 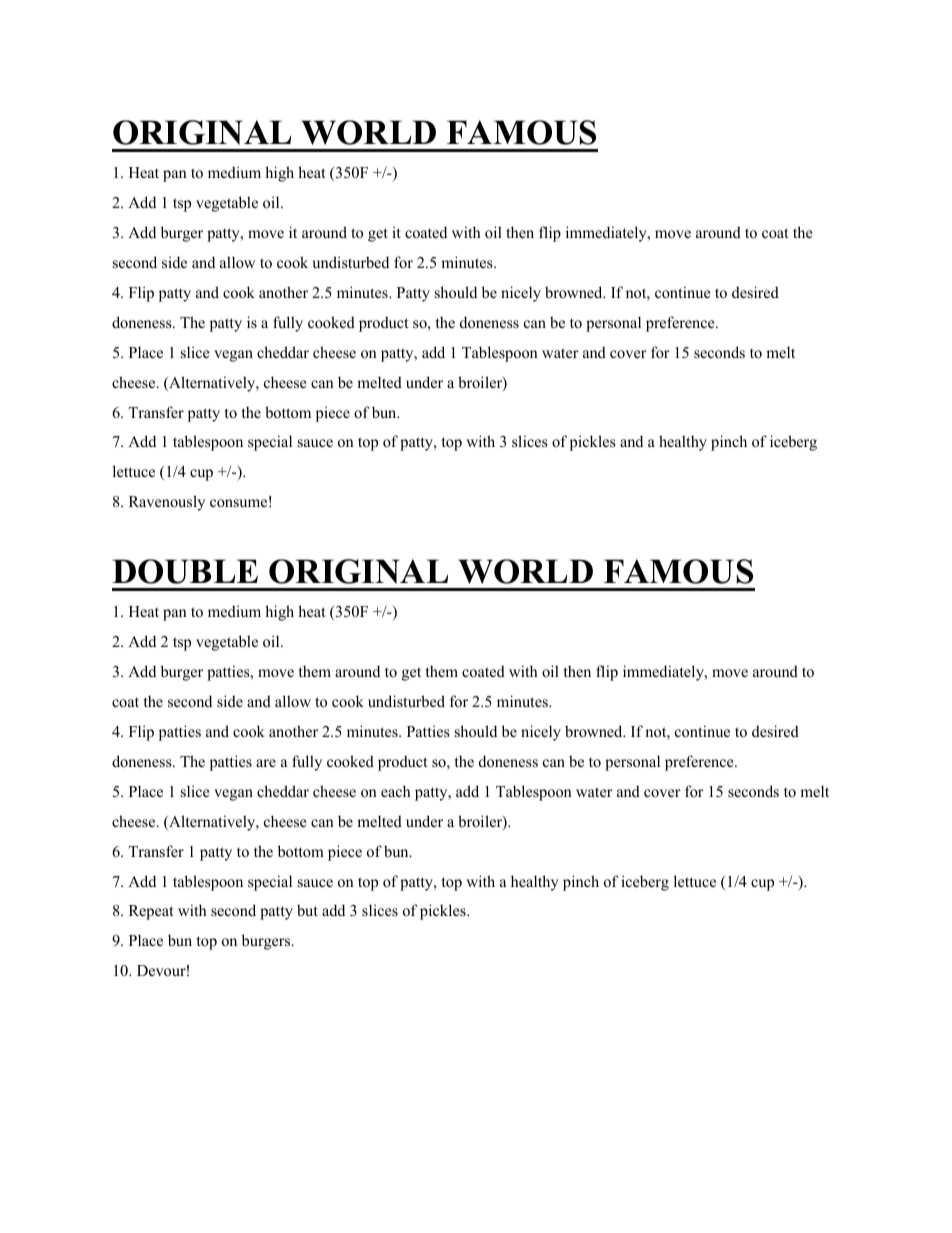 I want to click on each, so click(x=395, y=791).
